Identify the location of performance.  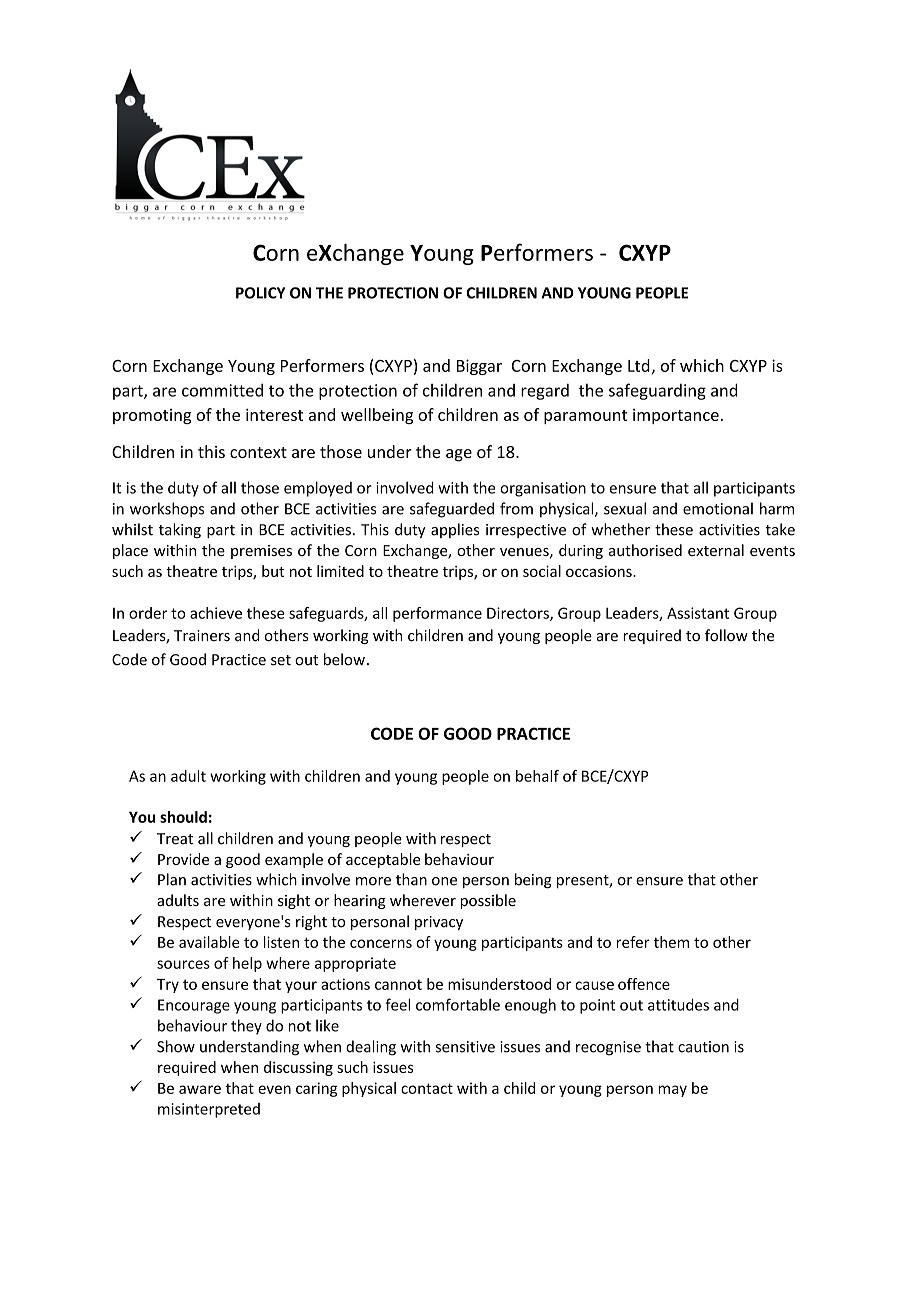
(437, 614).
